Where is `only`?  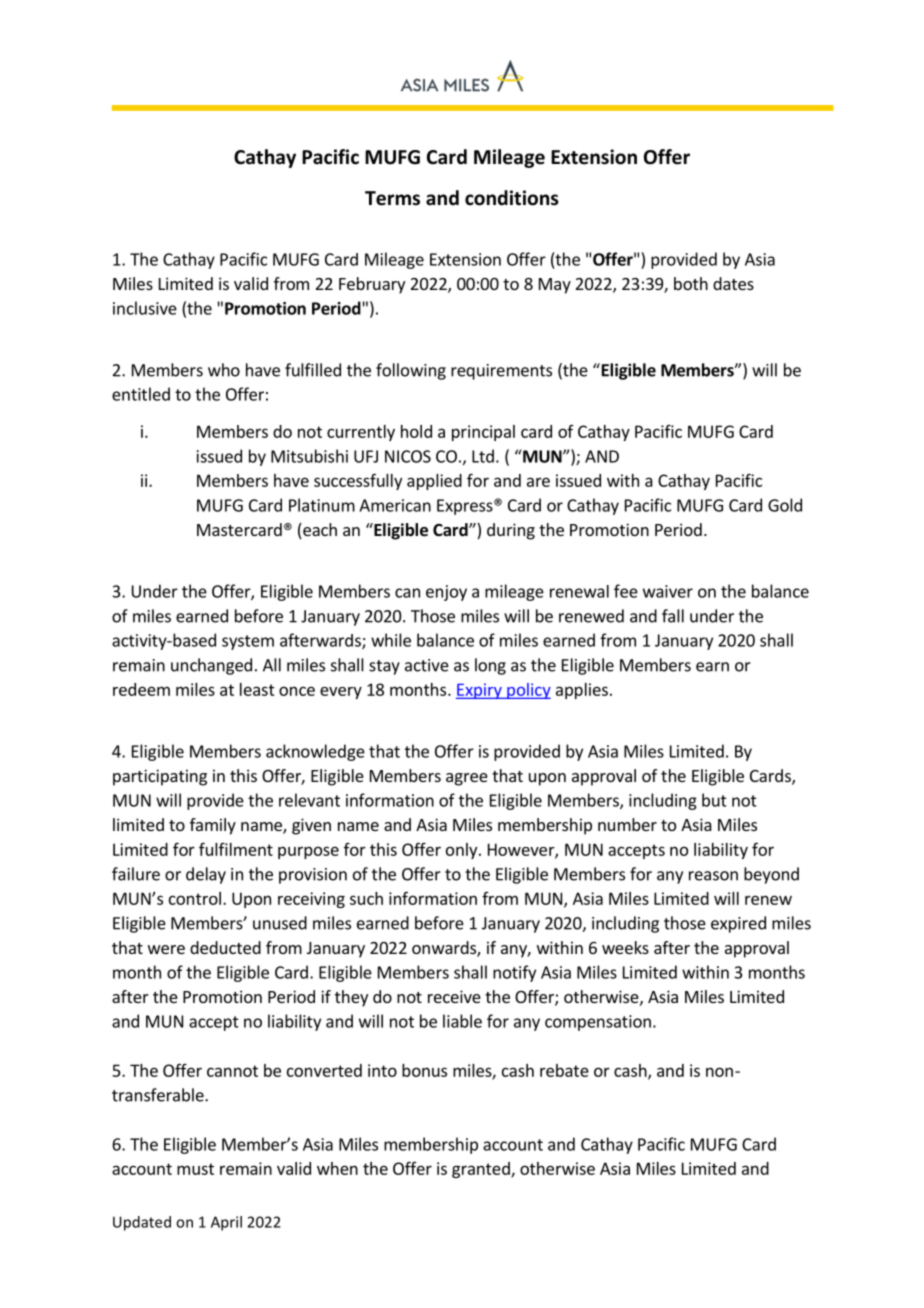
only is located at coordinates (463, 851).
